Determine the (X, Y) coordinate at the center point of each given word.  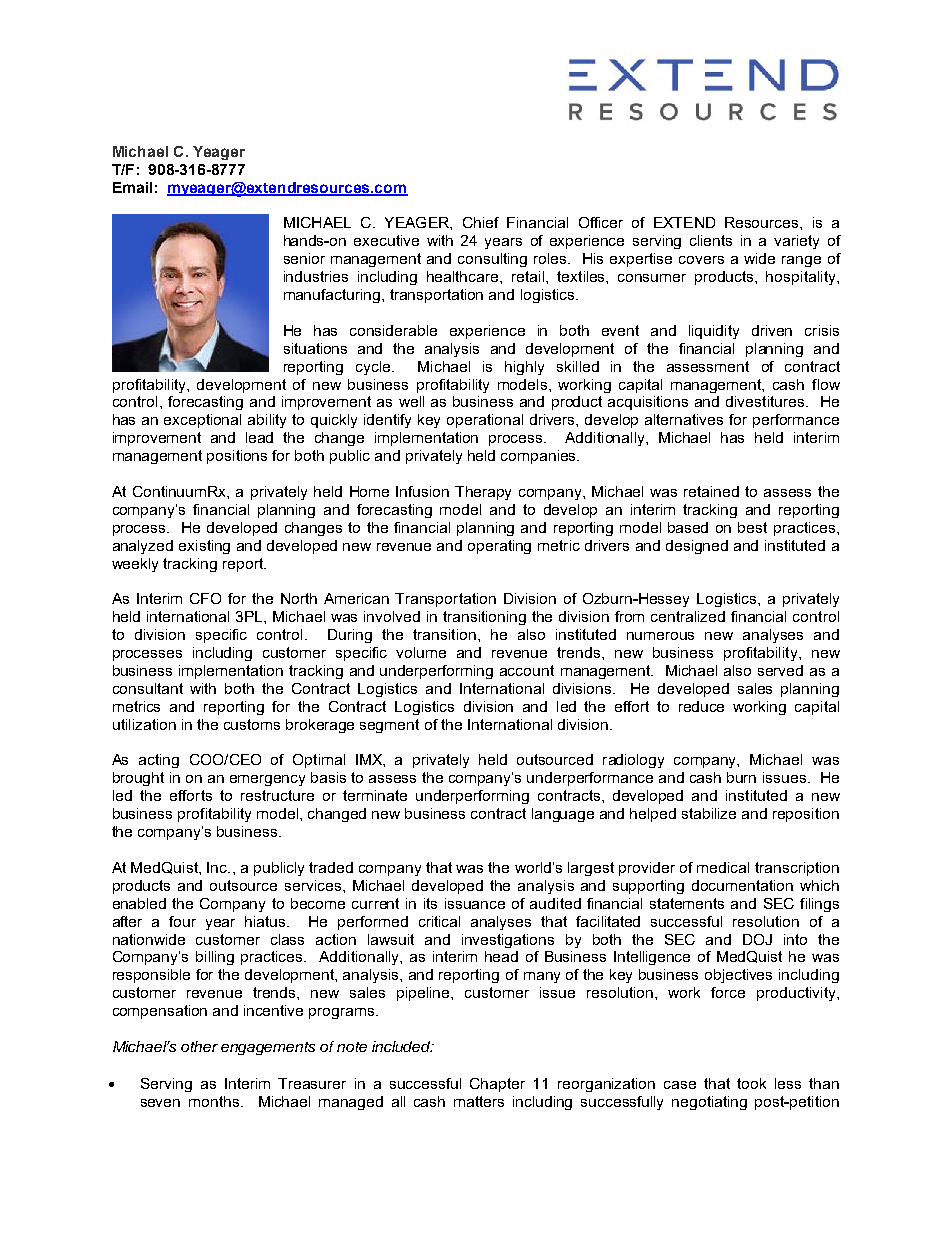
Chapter (497, 1085)
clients (711, 240)
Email (132, 187)
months (215, 1101)
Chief (481, 222)
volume (421, 652)
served (780, 670)
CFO (205, 598)
